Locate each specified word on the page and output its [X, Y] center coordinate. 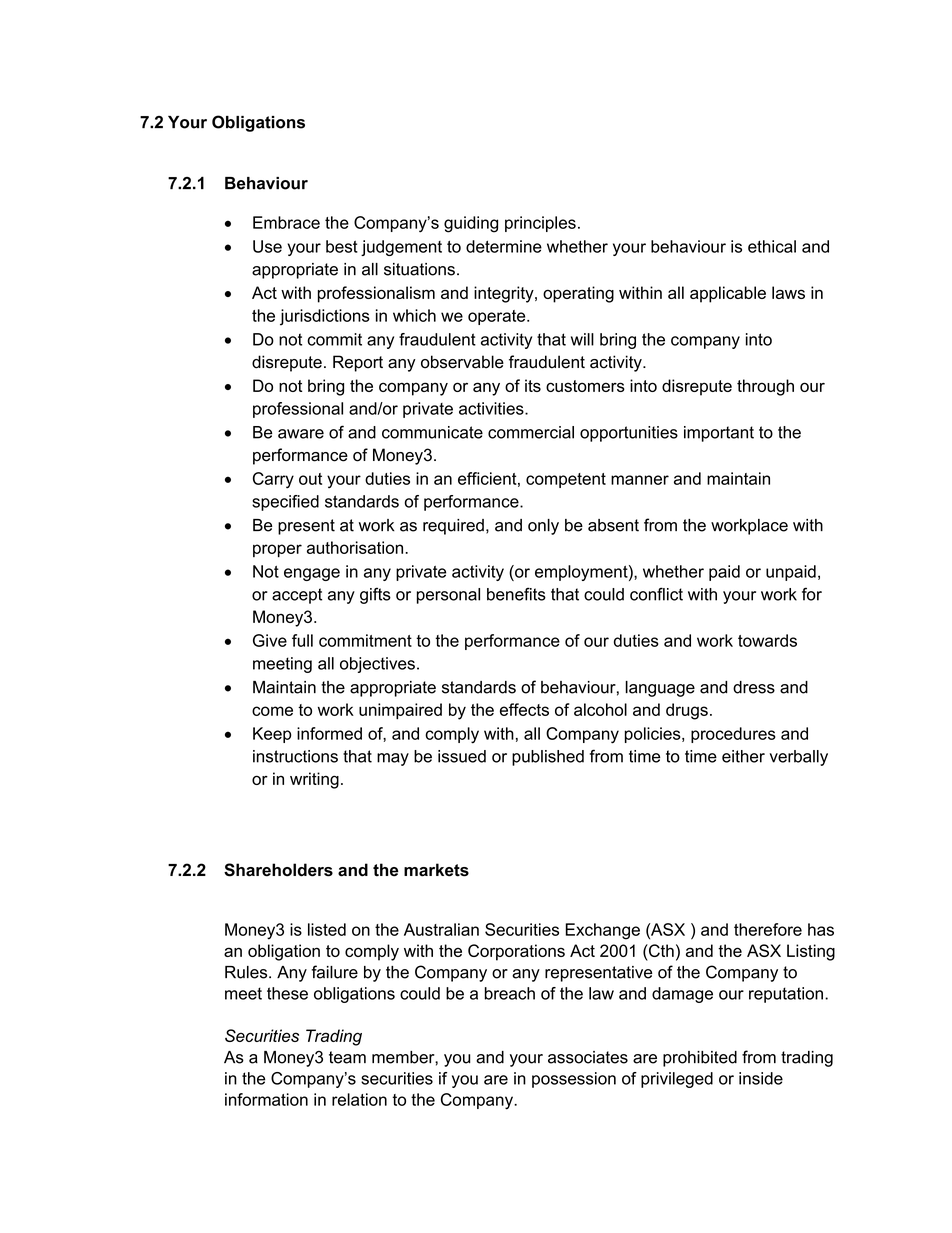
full [302, 640]
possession [574, 1080]
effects [524, 709]
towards [767, 640]
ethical [772, 246]
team [347, 1057]
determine [504, 246]
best [342, 246]
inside [761, 1078]
